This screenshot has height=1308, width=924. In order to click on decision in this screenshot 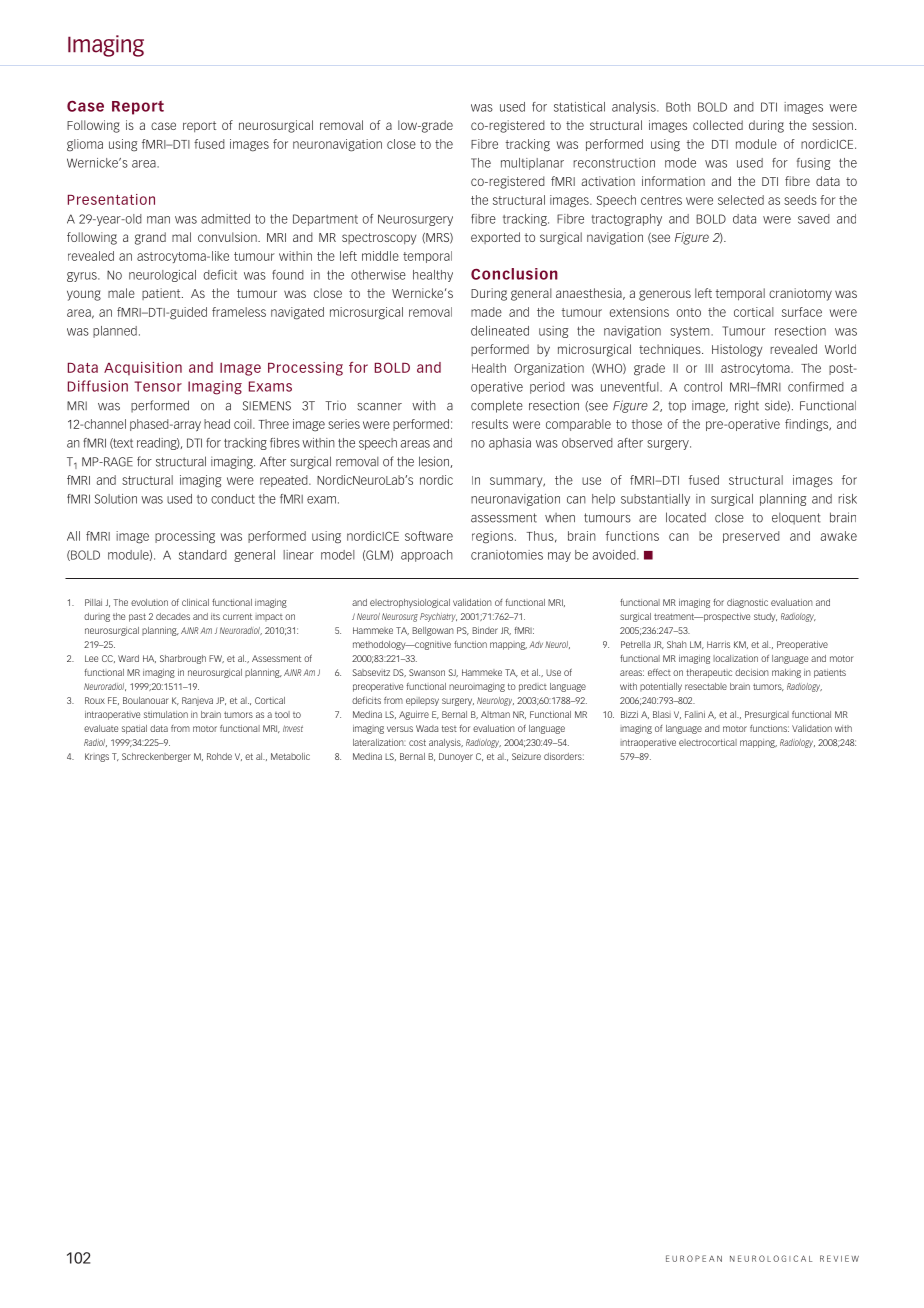, I will do `click(752, 672)`.
